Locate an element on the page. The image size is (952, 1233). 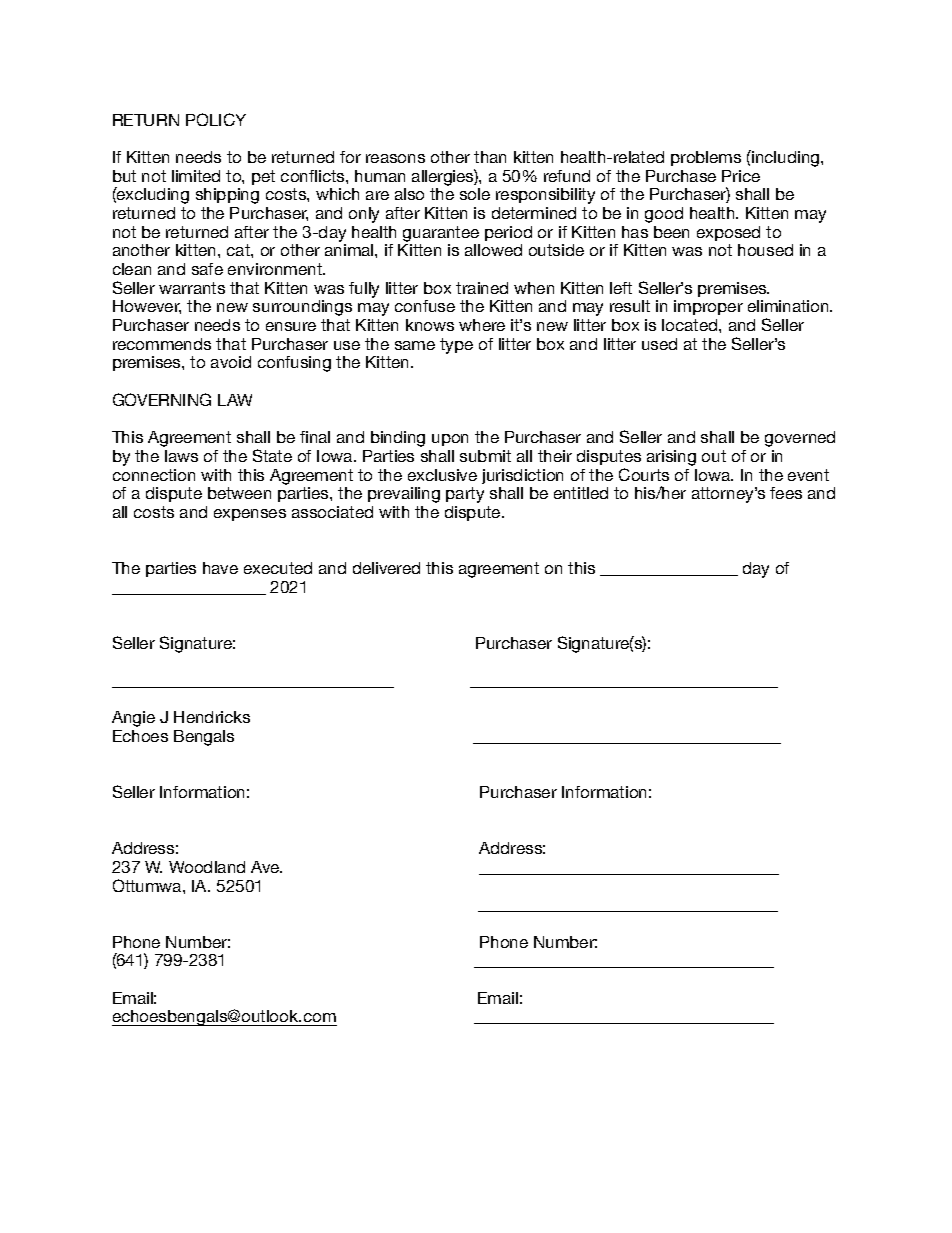
Woodland is located at coordinates (207, 867).
